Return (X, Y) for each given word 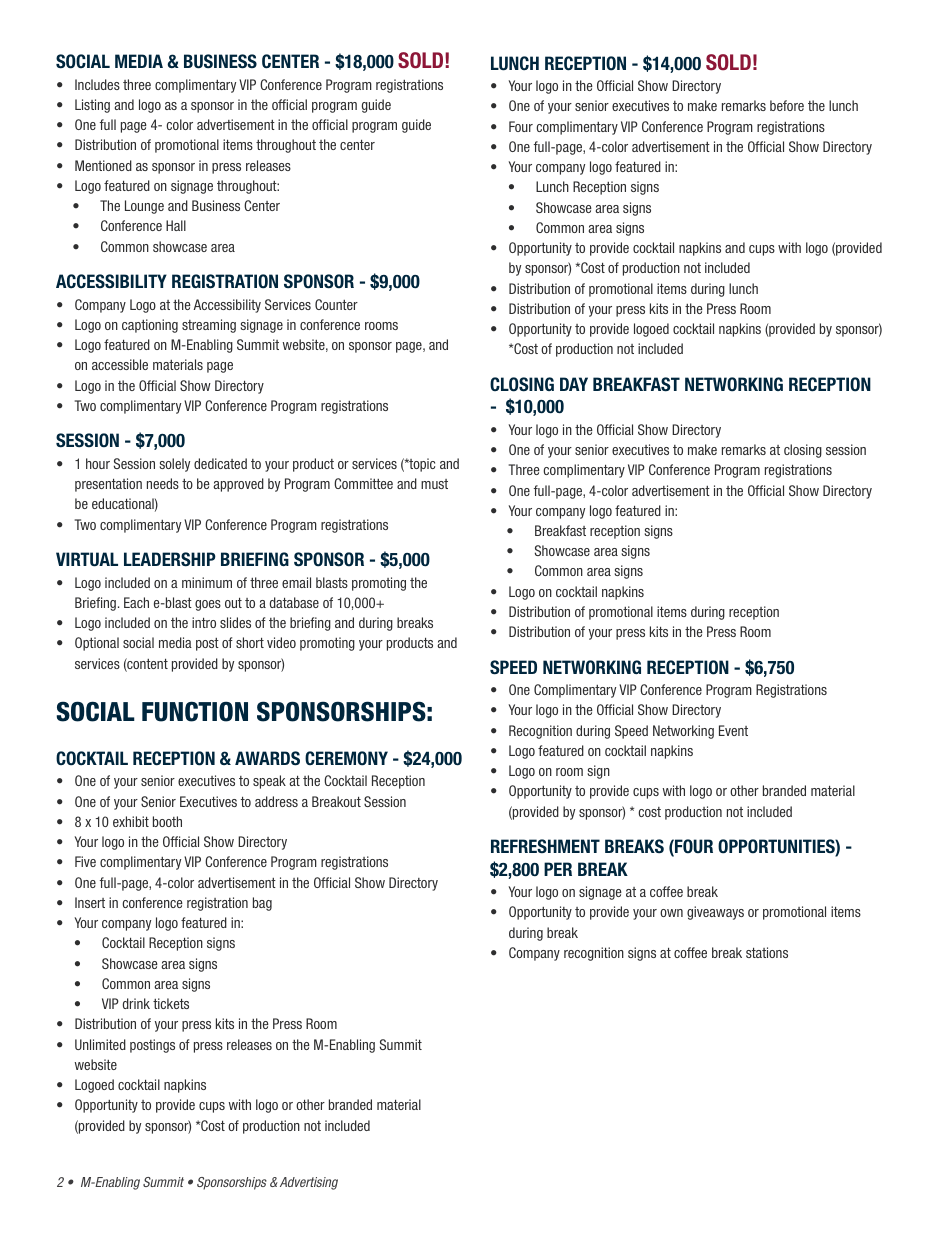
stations (767, 952)
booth (167, 821)
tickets (171, 1003)
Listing (92, 106)
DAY (574, 384)
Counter (336, 304)
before (787, 105)
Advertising (307, 1183)
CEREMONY (346, 758)
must (434, 484)
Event (733, 730)
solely (175, 465)
